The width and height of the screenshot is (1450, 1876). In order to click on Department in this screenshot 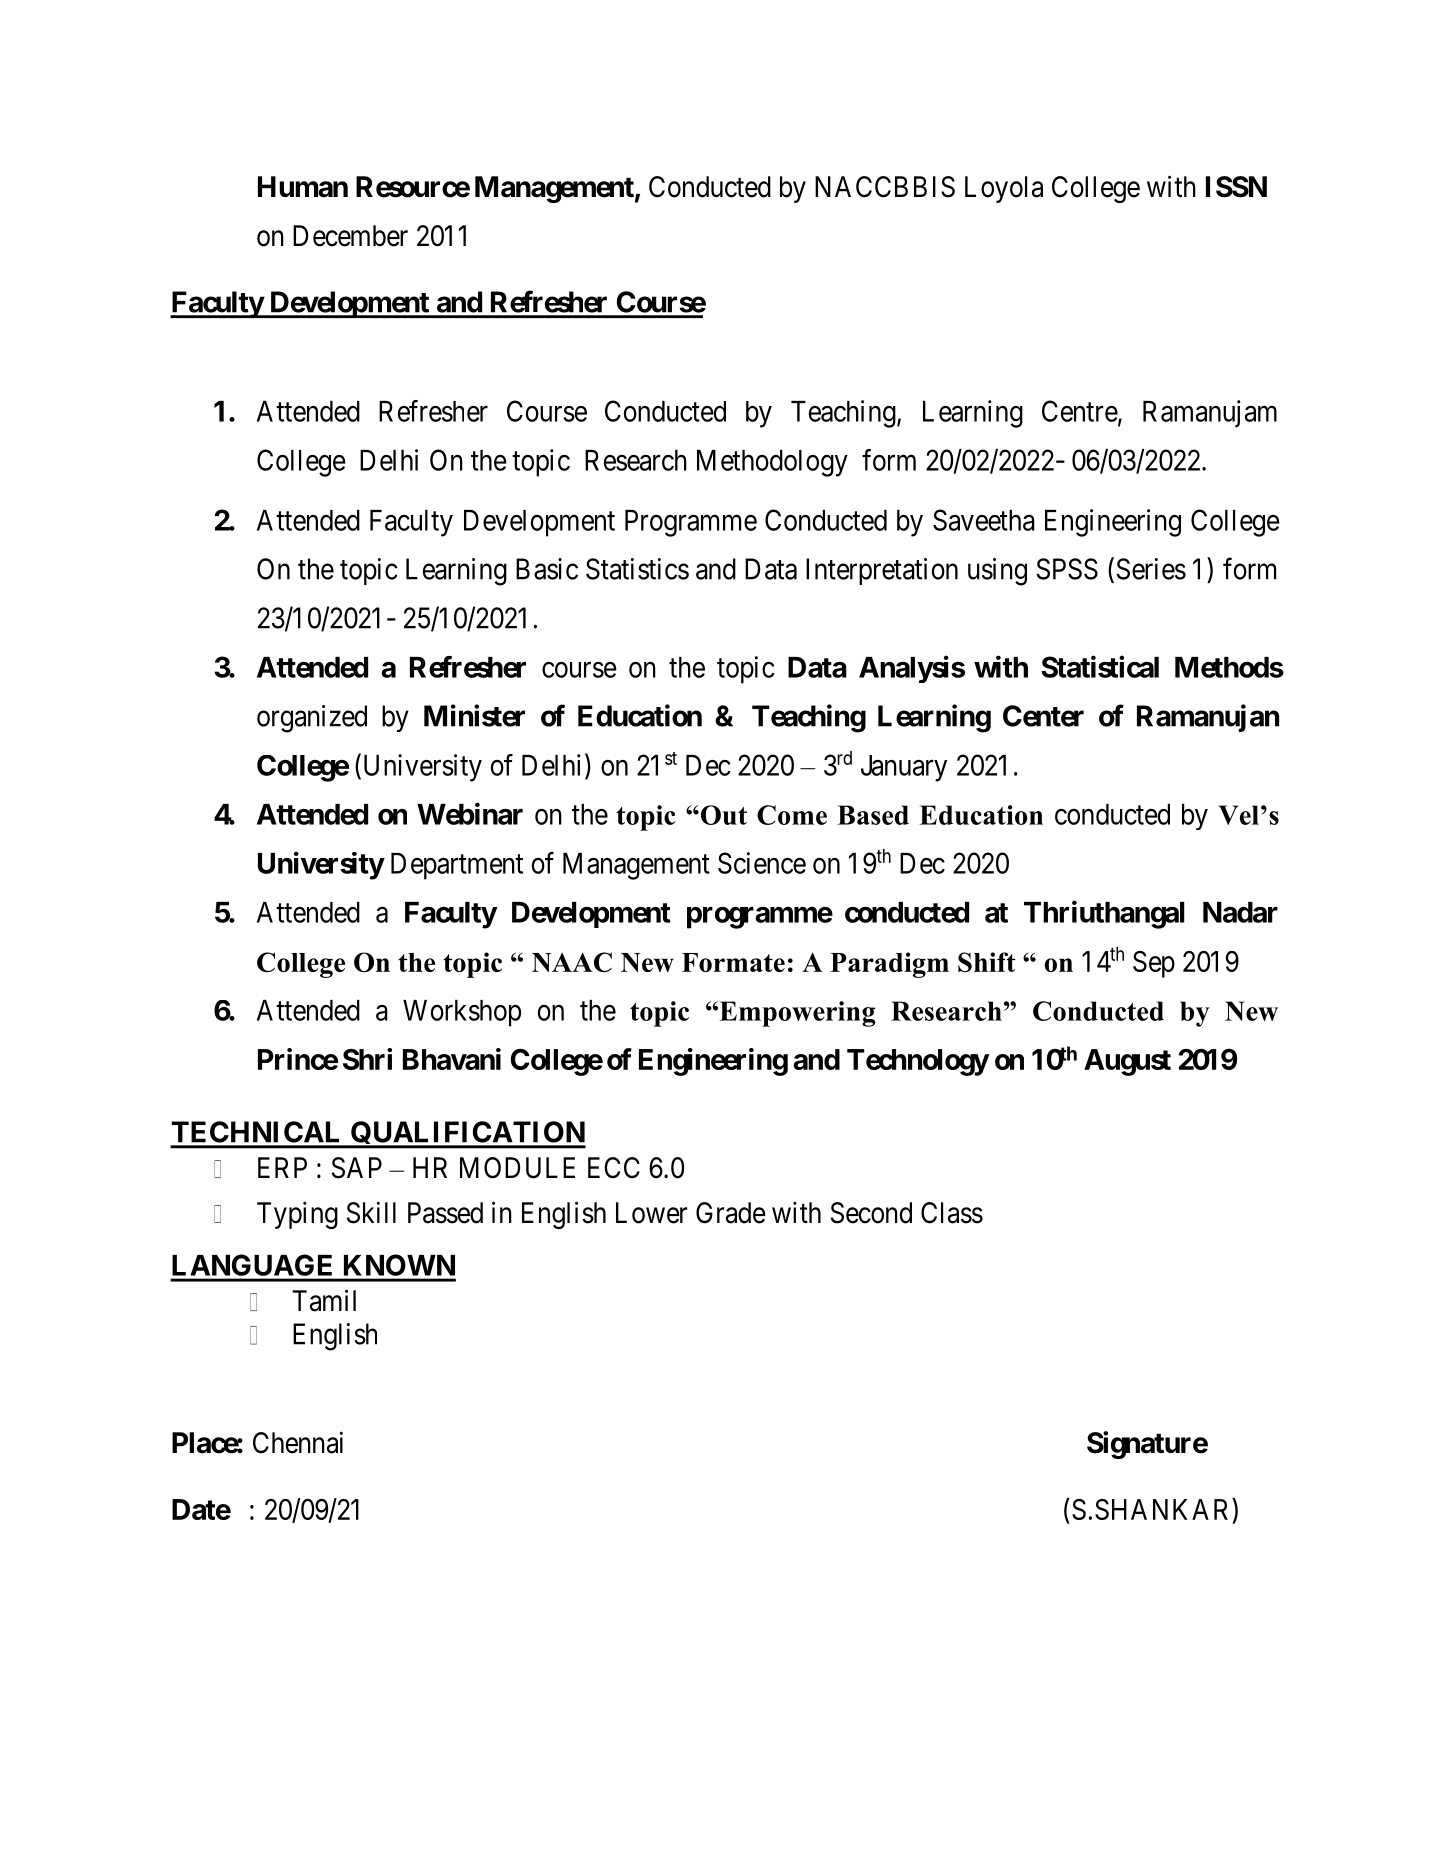, I will do `click(457, 866)`.
